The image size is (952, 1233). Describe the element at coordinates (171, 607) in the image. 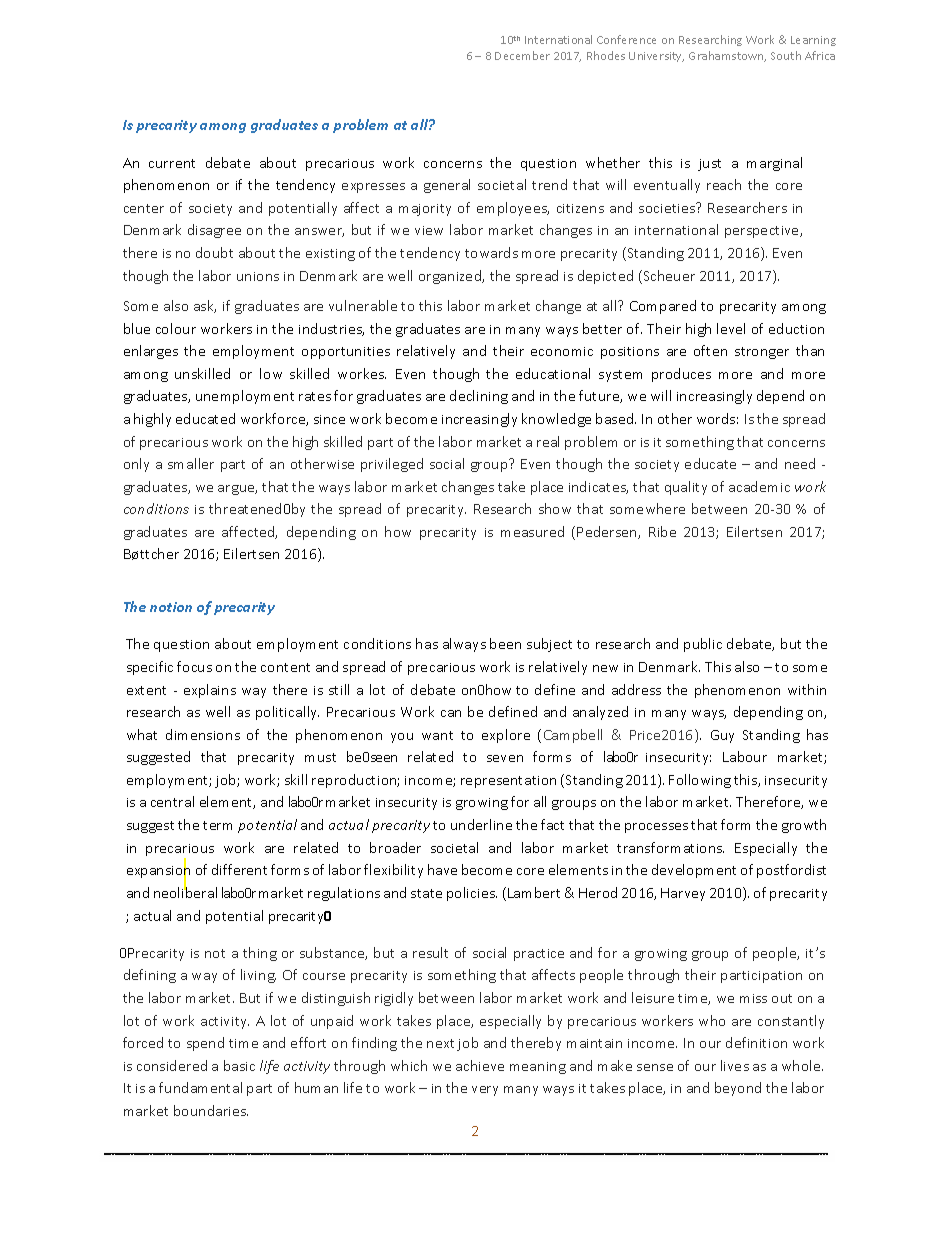

I see `notion` at that location.
